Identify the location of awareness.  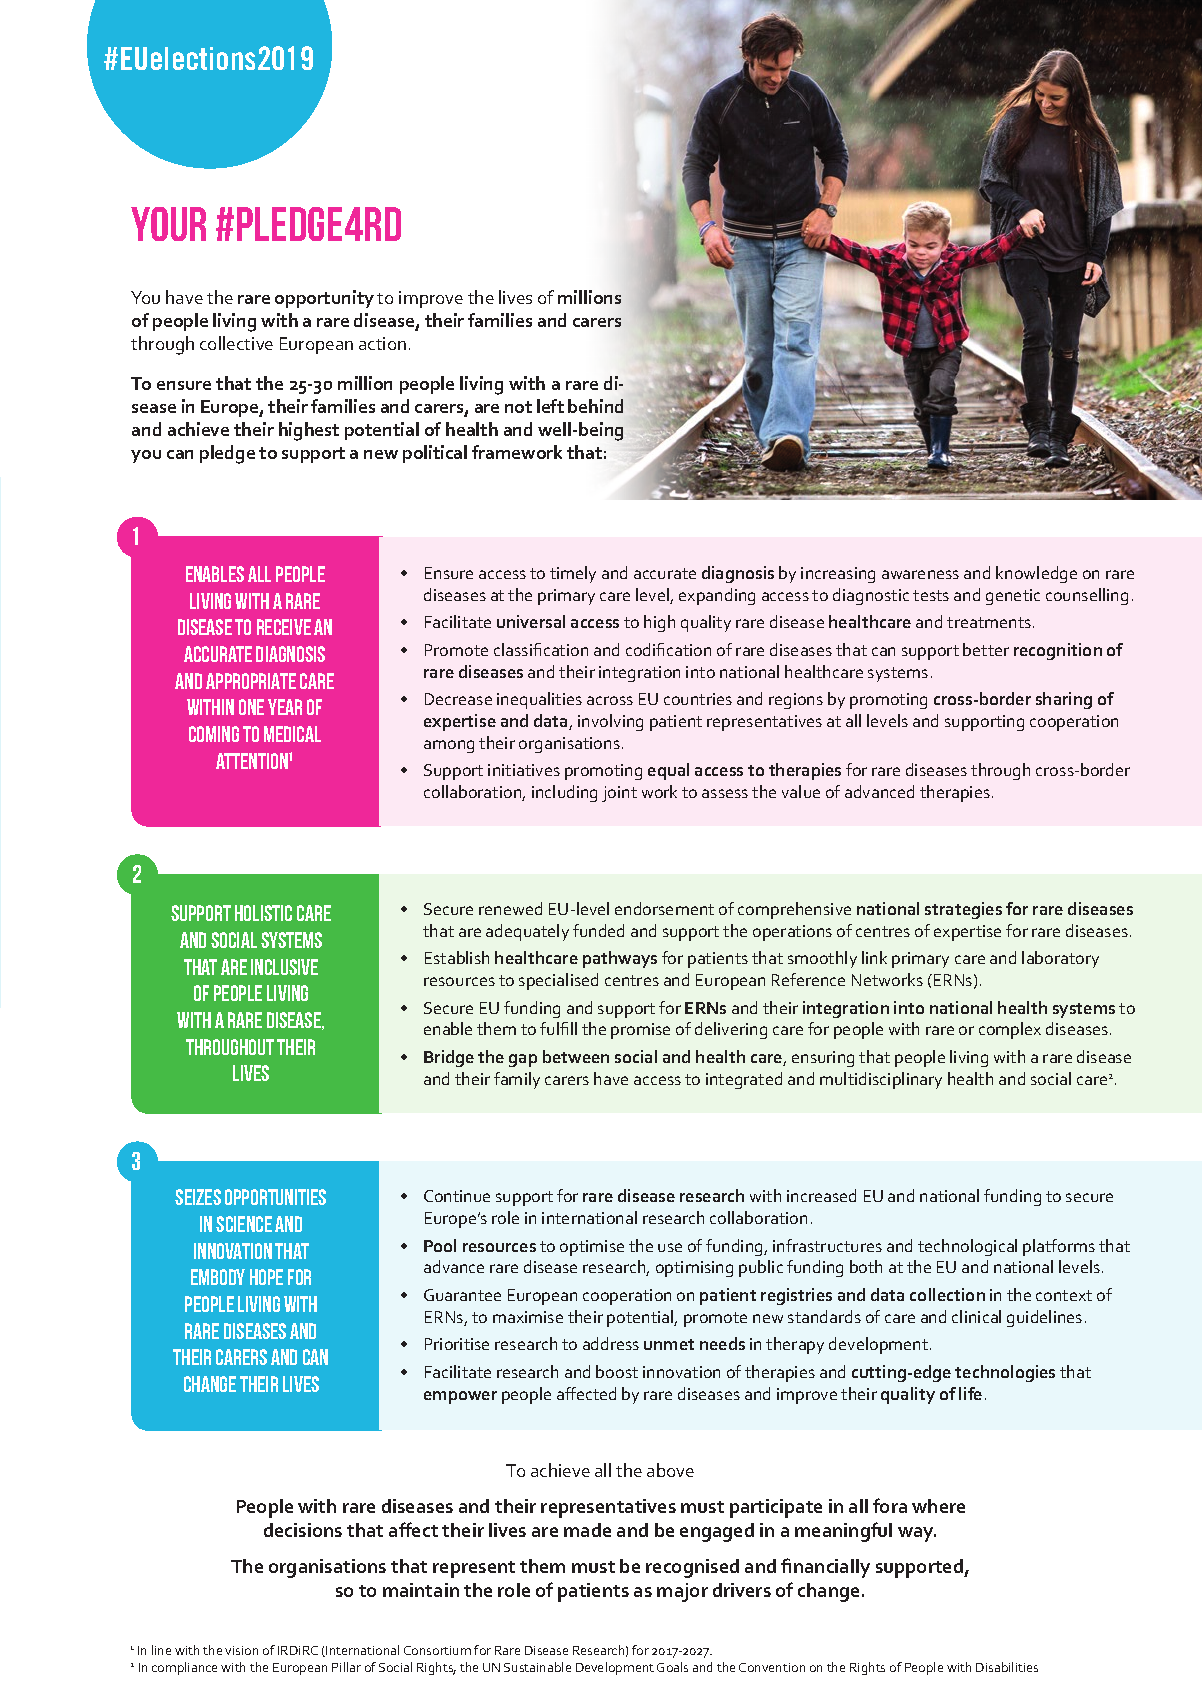
(920, 574).
